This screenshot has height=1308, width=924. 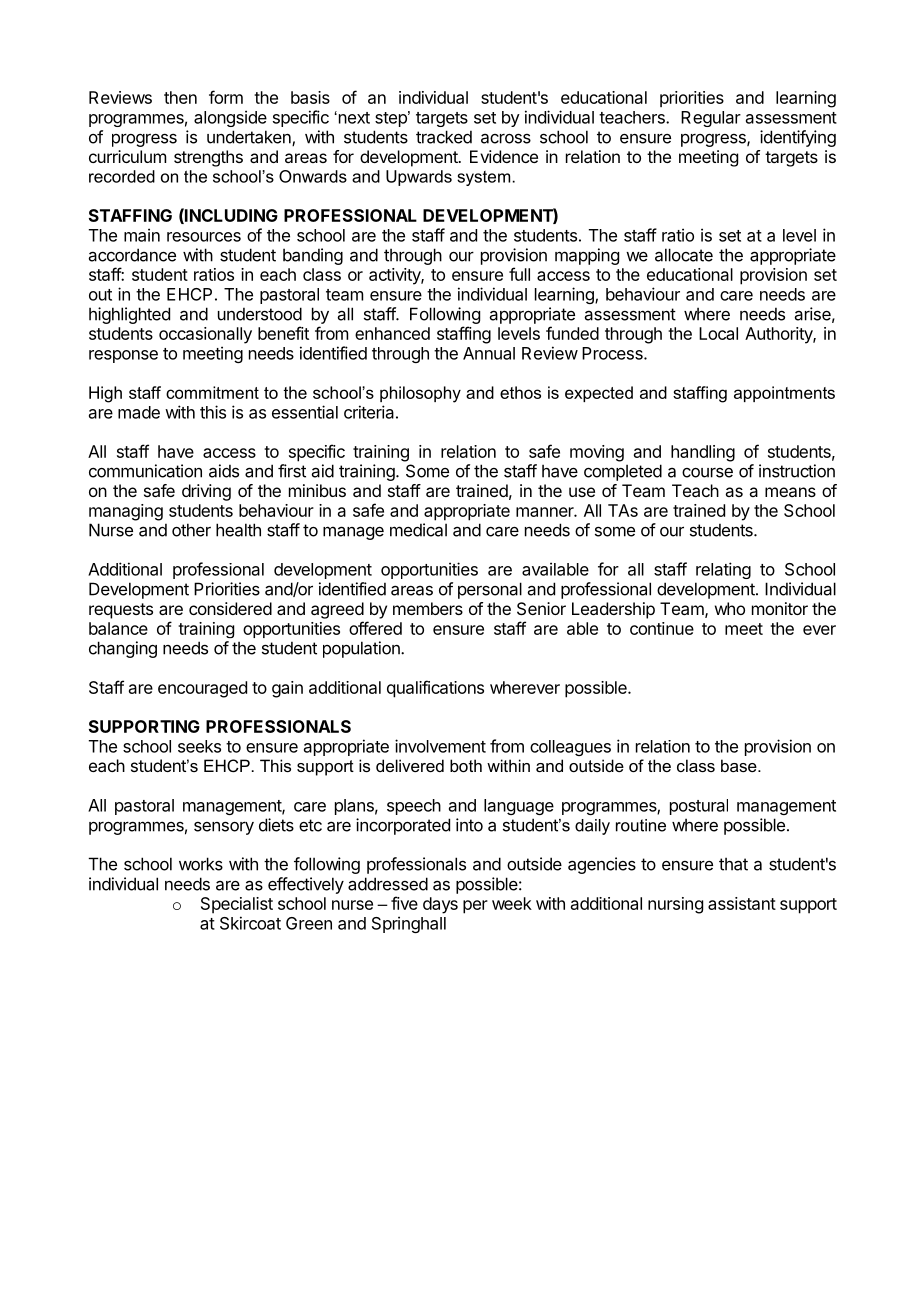 What do you see at coordinates (230, 118) in the screenshot?
I see `alongside` at bounding box center [230, 118].
